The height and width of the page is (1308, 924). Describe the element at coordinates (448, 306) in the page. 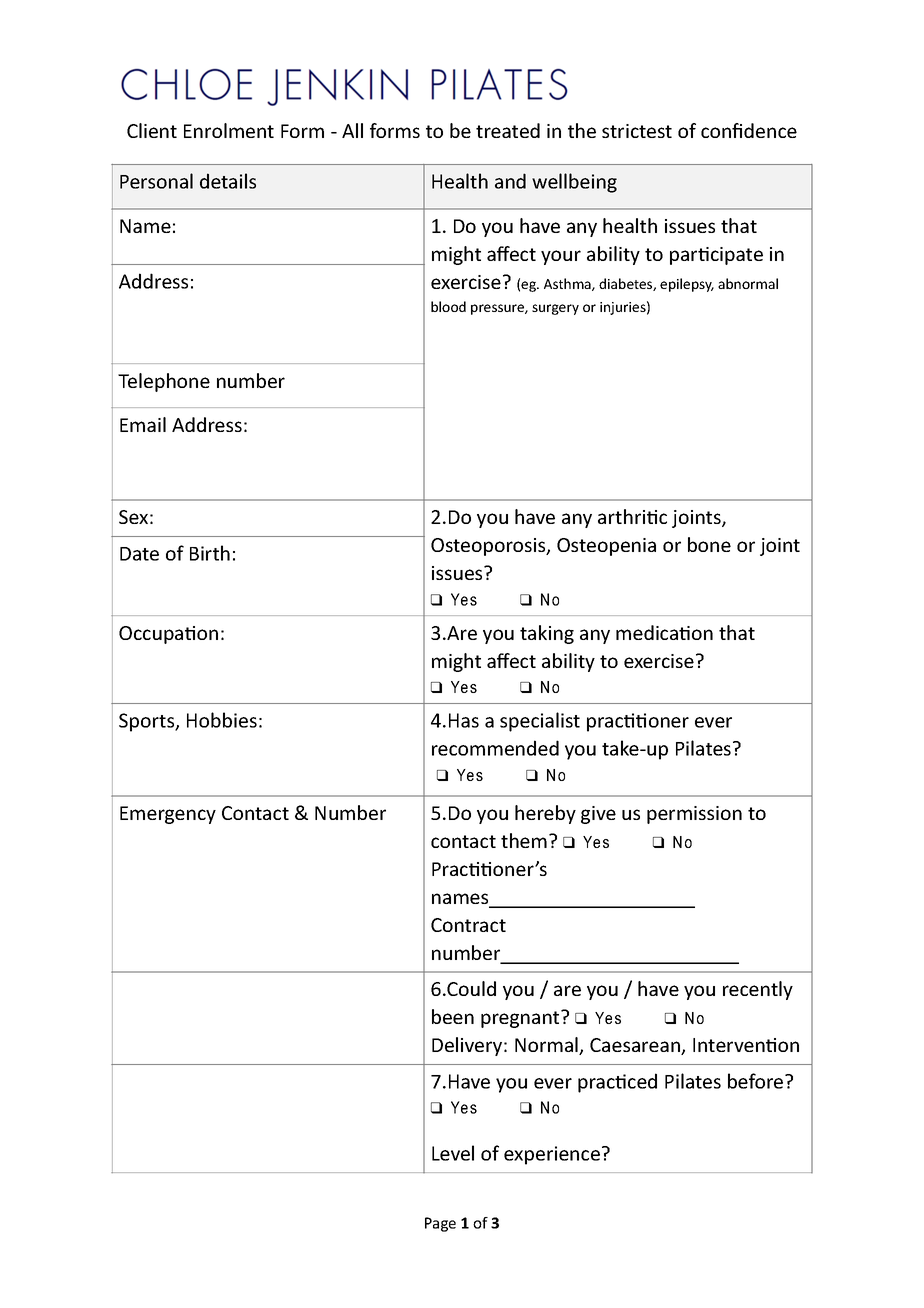

I see `blood` at that location.
